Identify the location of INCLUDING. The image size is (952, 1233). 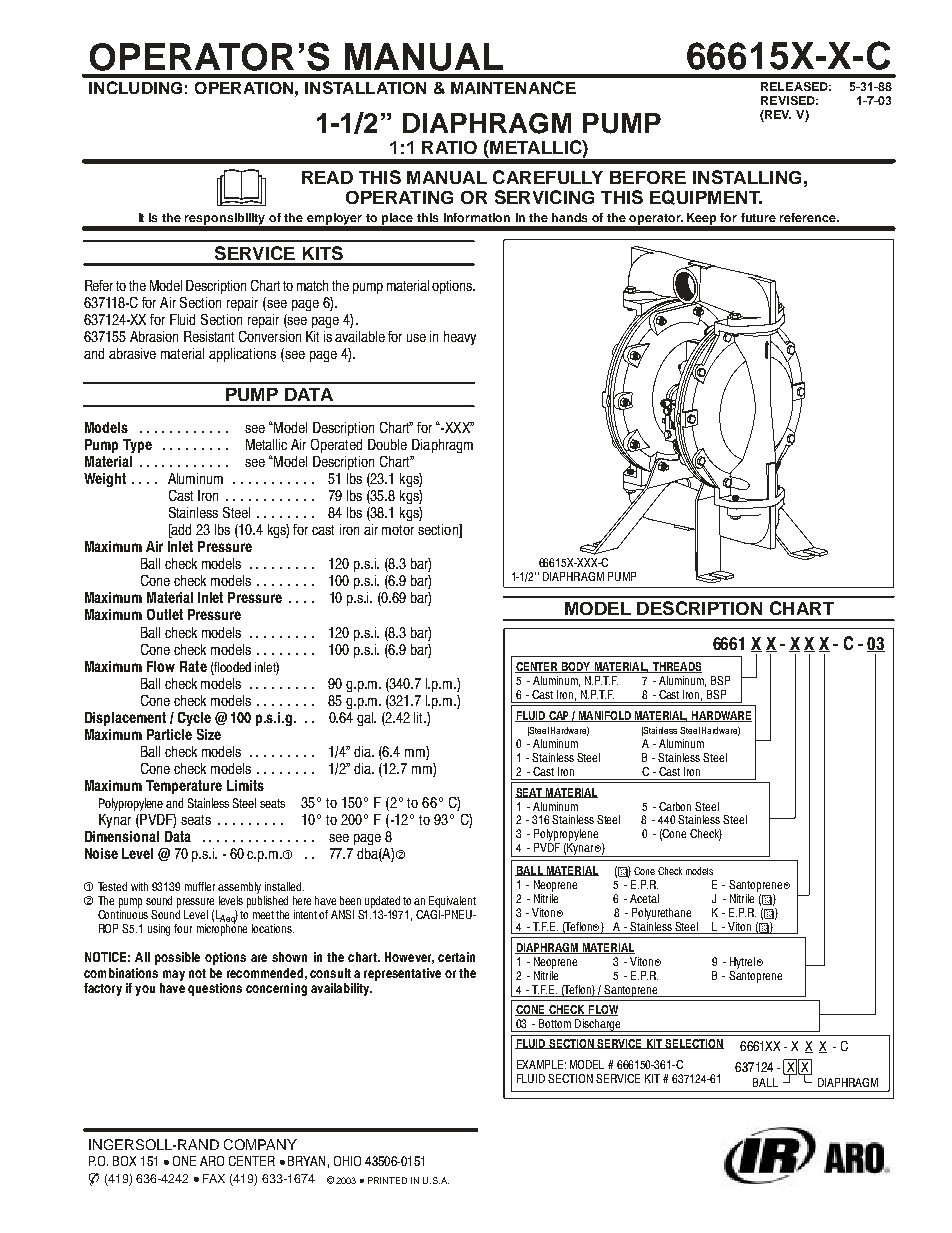
(135, 87).
